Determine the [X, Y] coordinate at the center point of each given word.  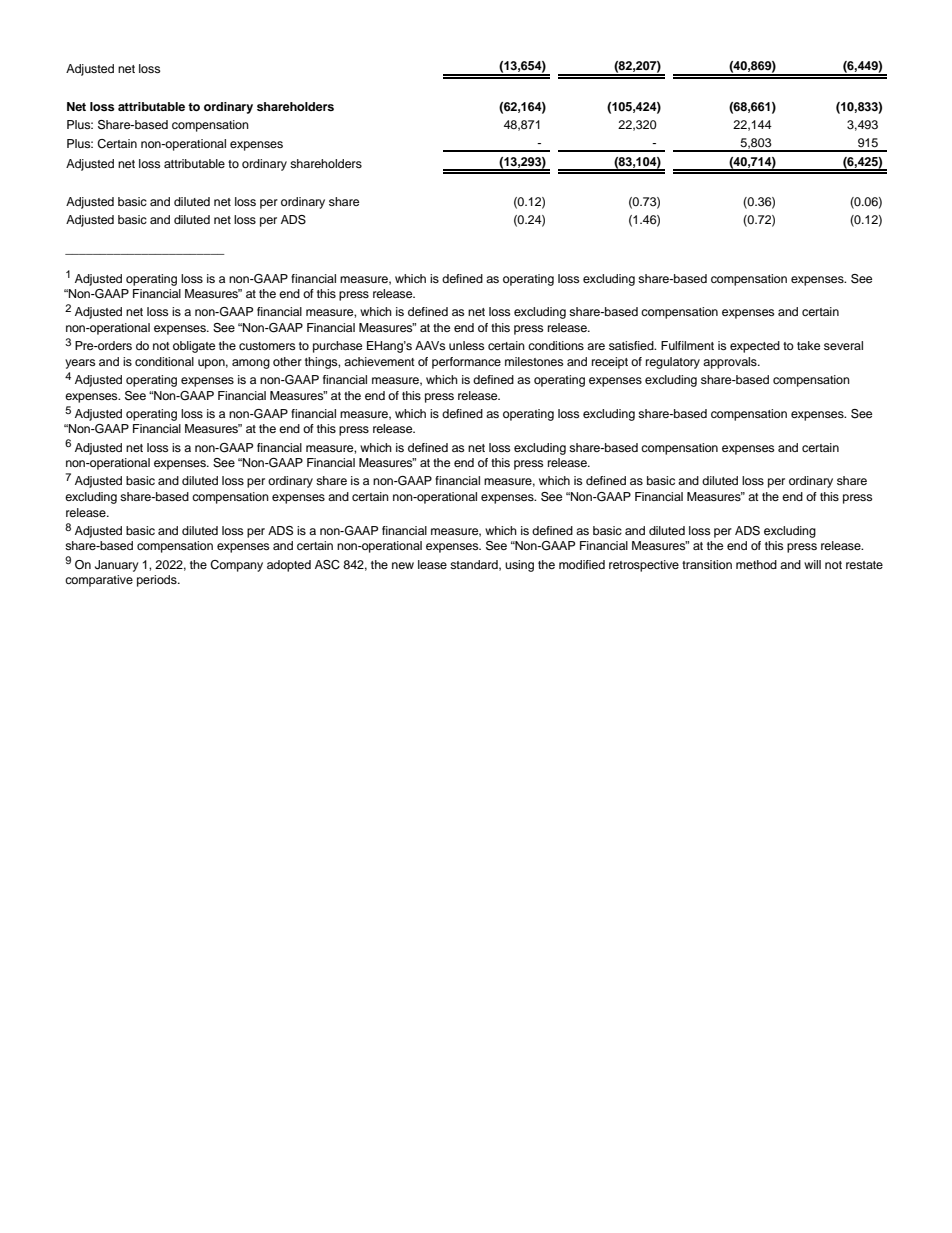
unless [466, 345]
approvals [731, 363]
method [756, 564]
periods [158, 581]
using [519, 566]
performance [466, 363]
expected [755, 347]
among [251, 364]
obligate [194, 347]
